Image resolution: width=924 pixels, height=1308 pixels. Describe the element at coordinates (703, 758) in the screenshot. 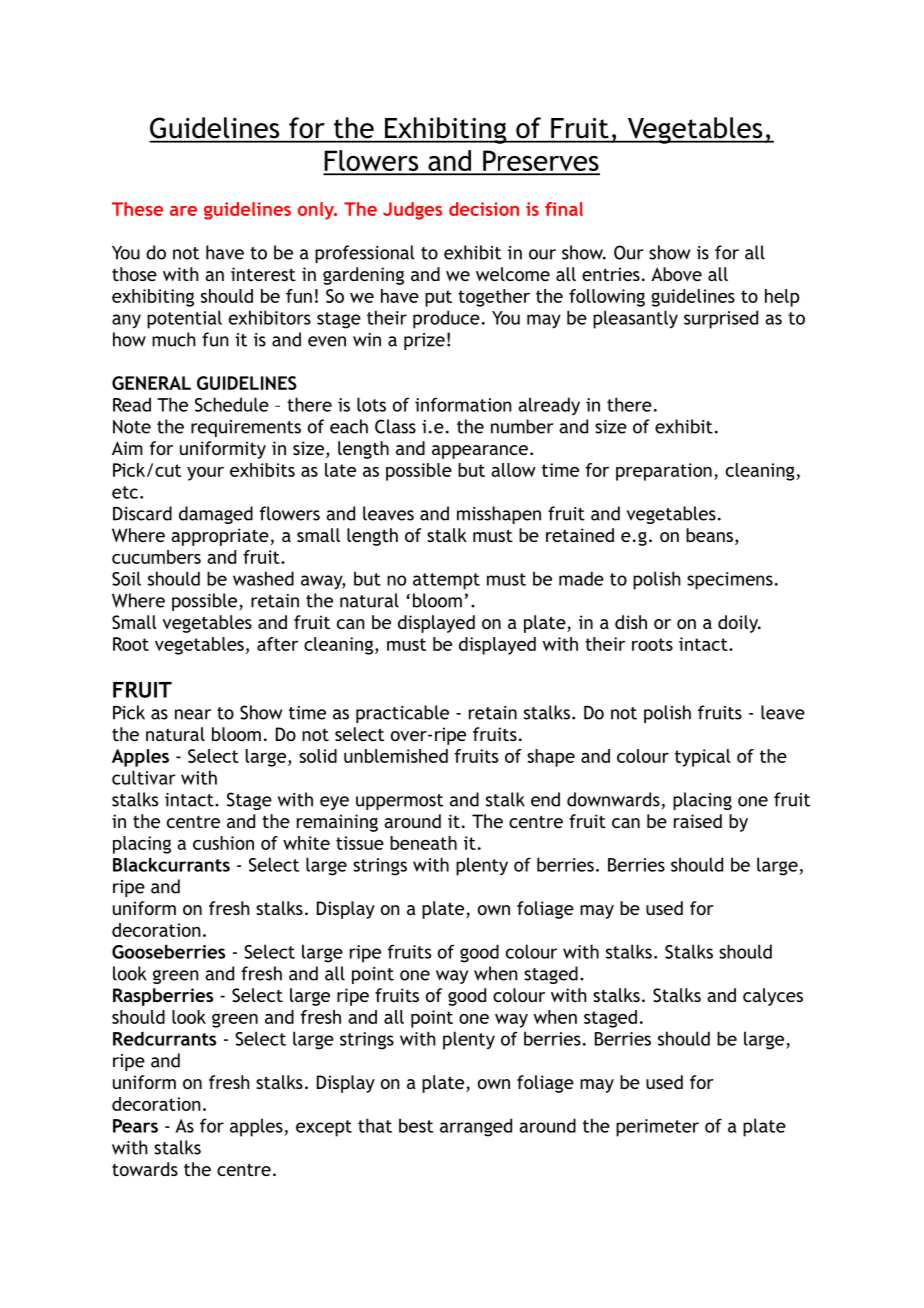

I see `typical` at that location.
